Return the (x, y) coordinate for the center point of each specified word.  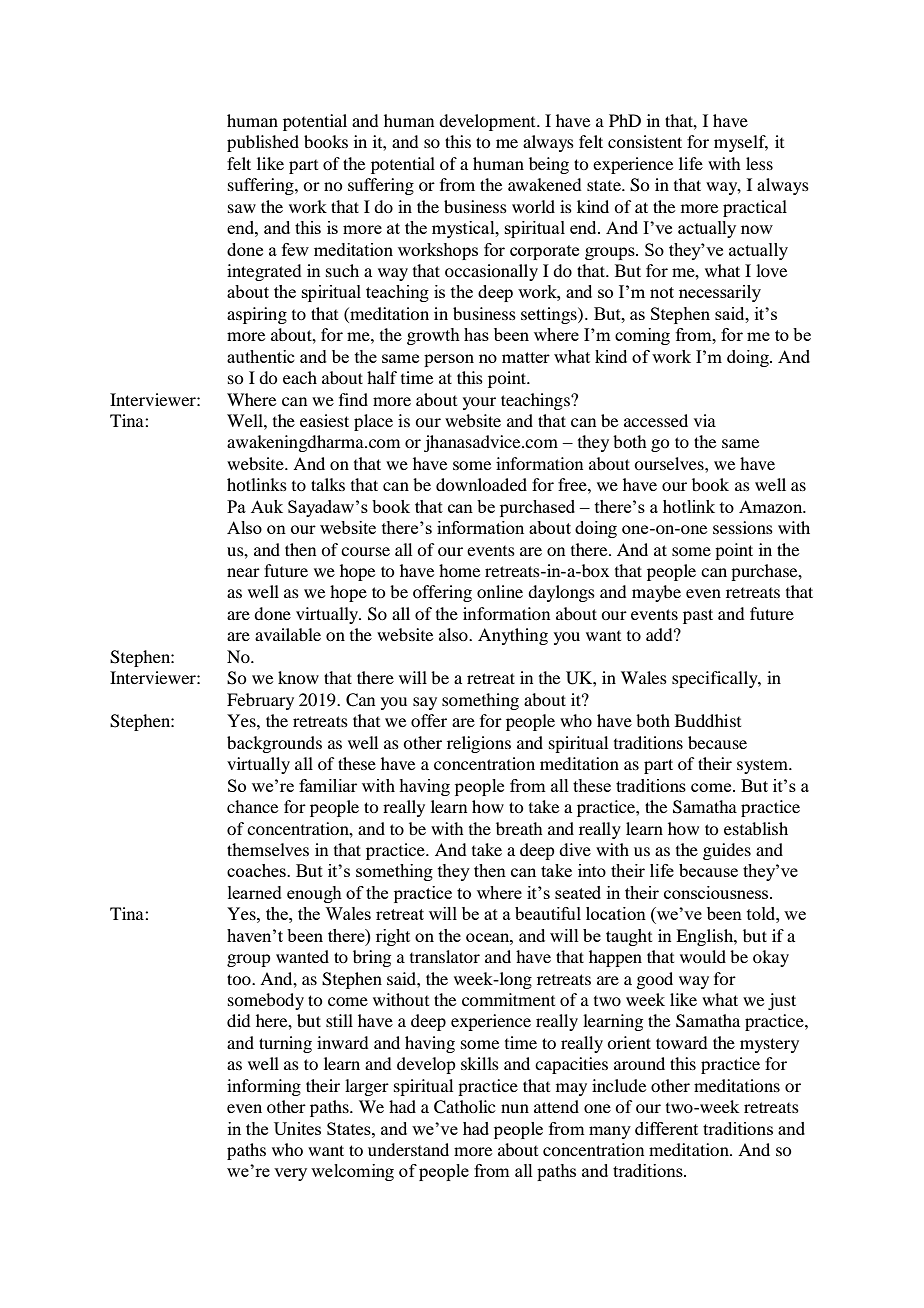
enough (314, 894)
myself (741, 143)
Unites (297, 1128)
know (298, 677)
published (263, 143)
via (705, 420)
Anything (513, 636)
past (698, 616)
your (479, 403)
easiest (324, 420)
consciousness (717, 892)
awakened (545, 184)
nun (515, 1108)
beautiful (548, 913)
